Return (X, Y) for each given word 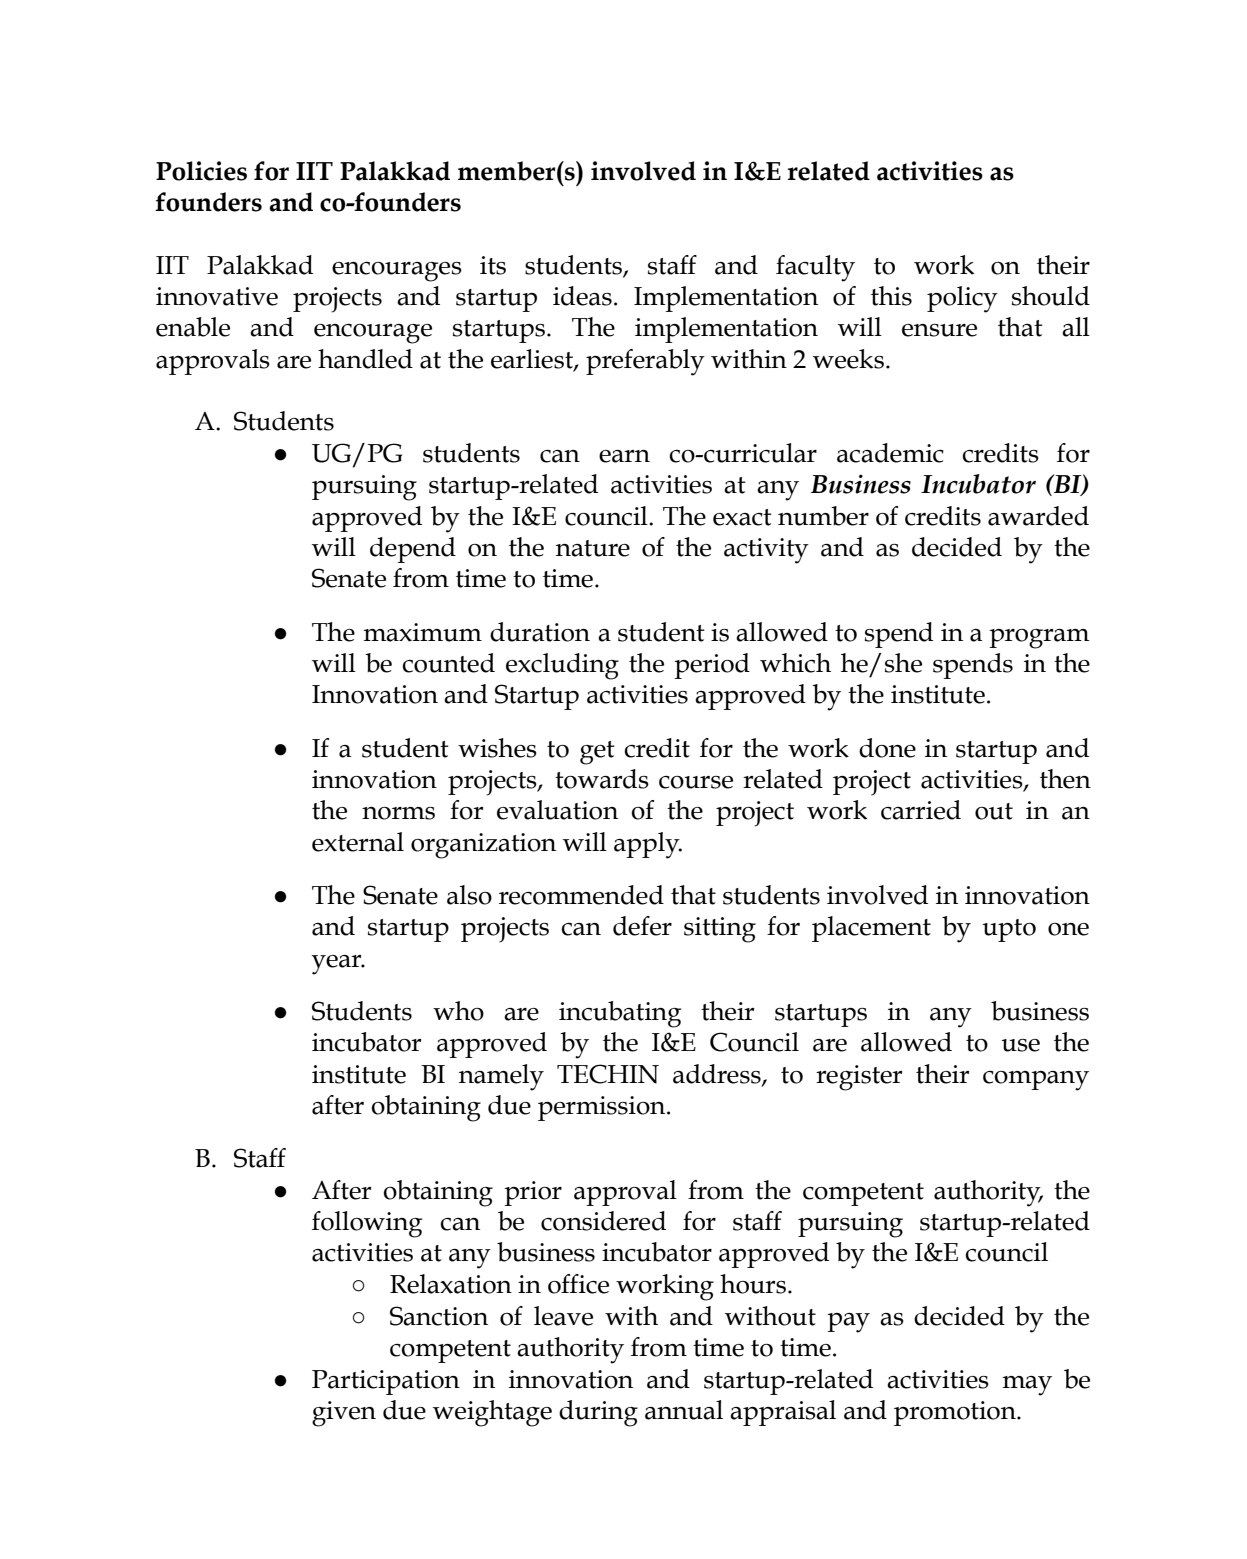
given (344, 1414)
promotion (956, 1413)
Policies (201, 171)
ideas (582, 296)
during (598, 1413)
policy (962, 299)
